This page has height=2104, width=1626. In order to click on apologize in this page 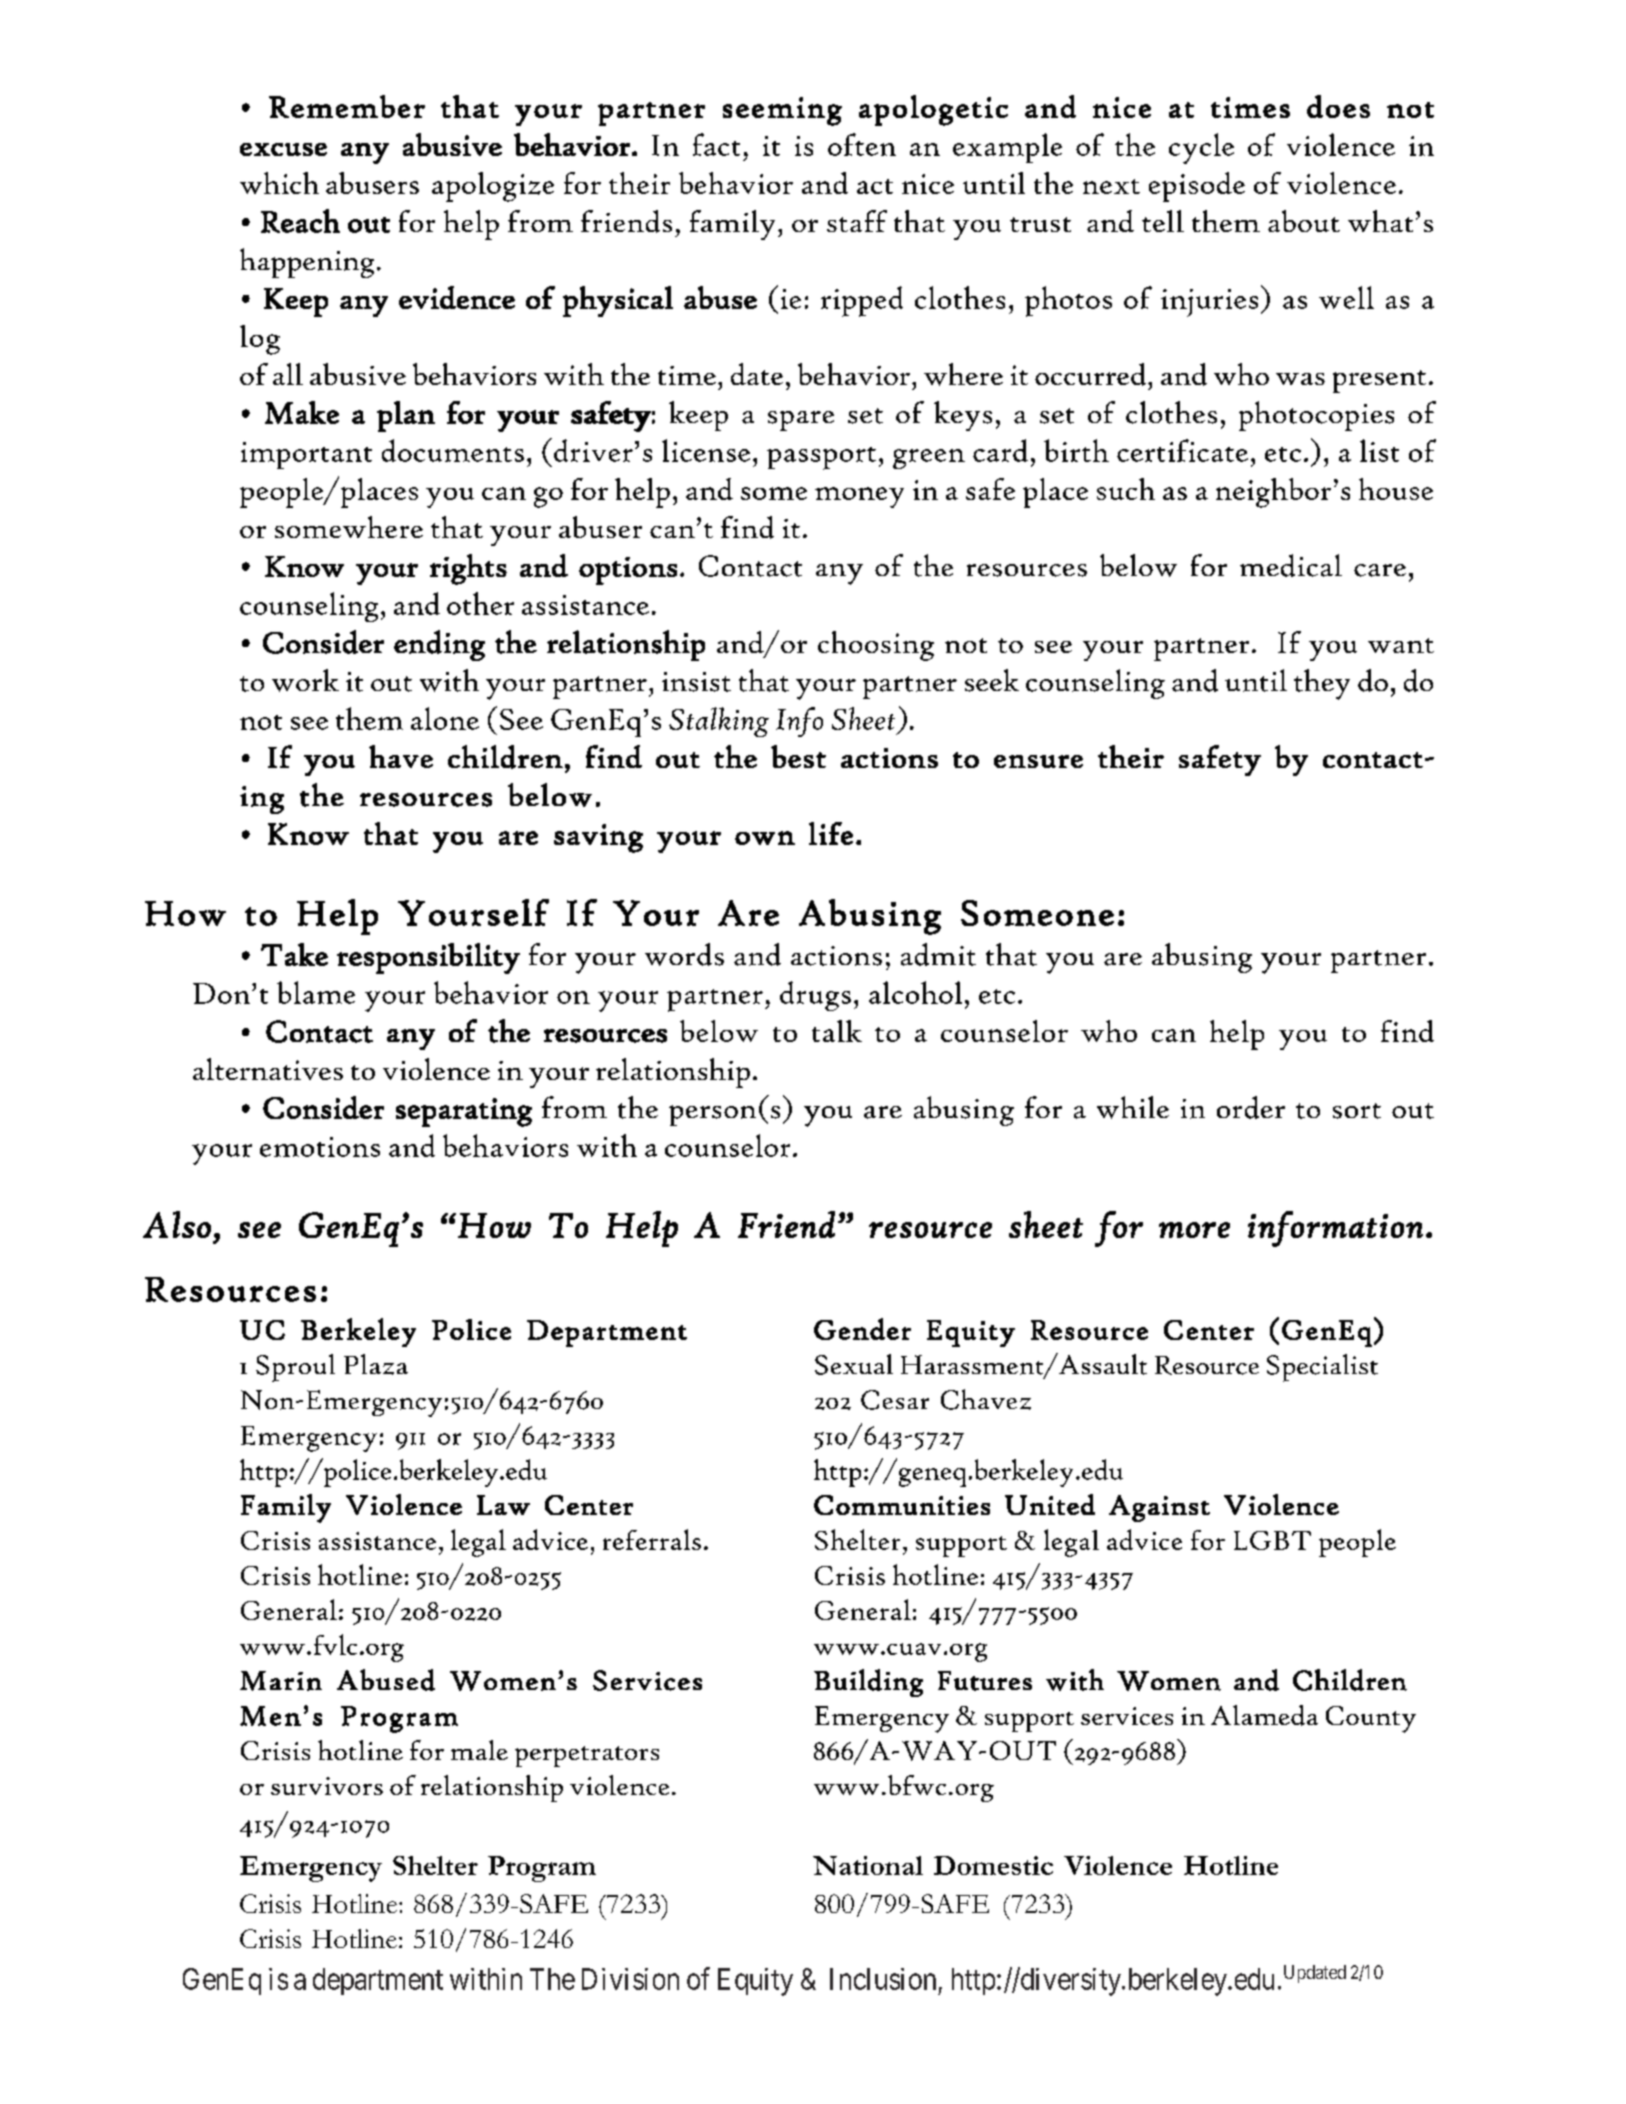, I will do `click(493, 187)`.
